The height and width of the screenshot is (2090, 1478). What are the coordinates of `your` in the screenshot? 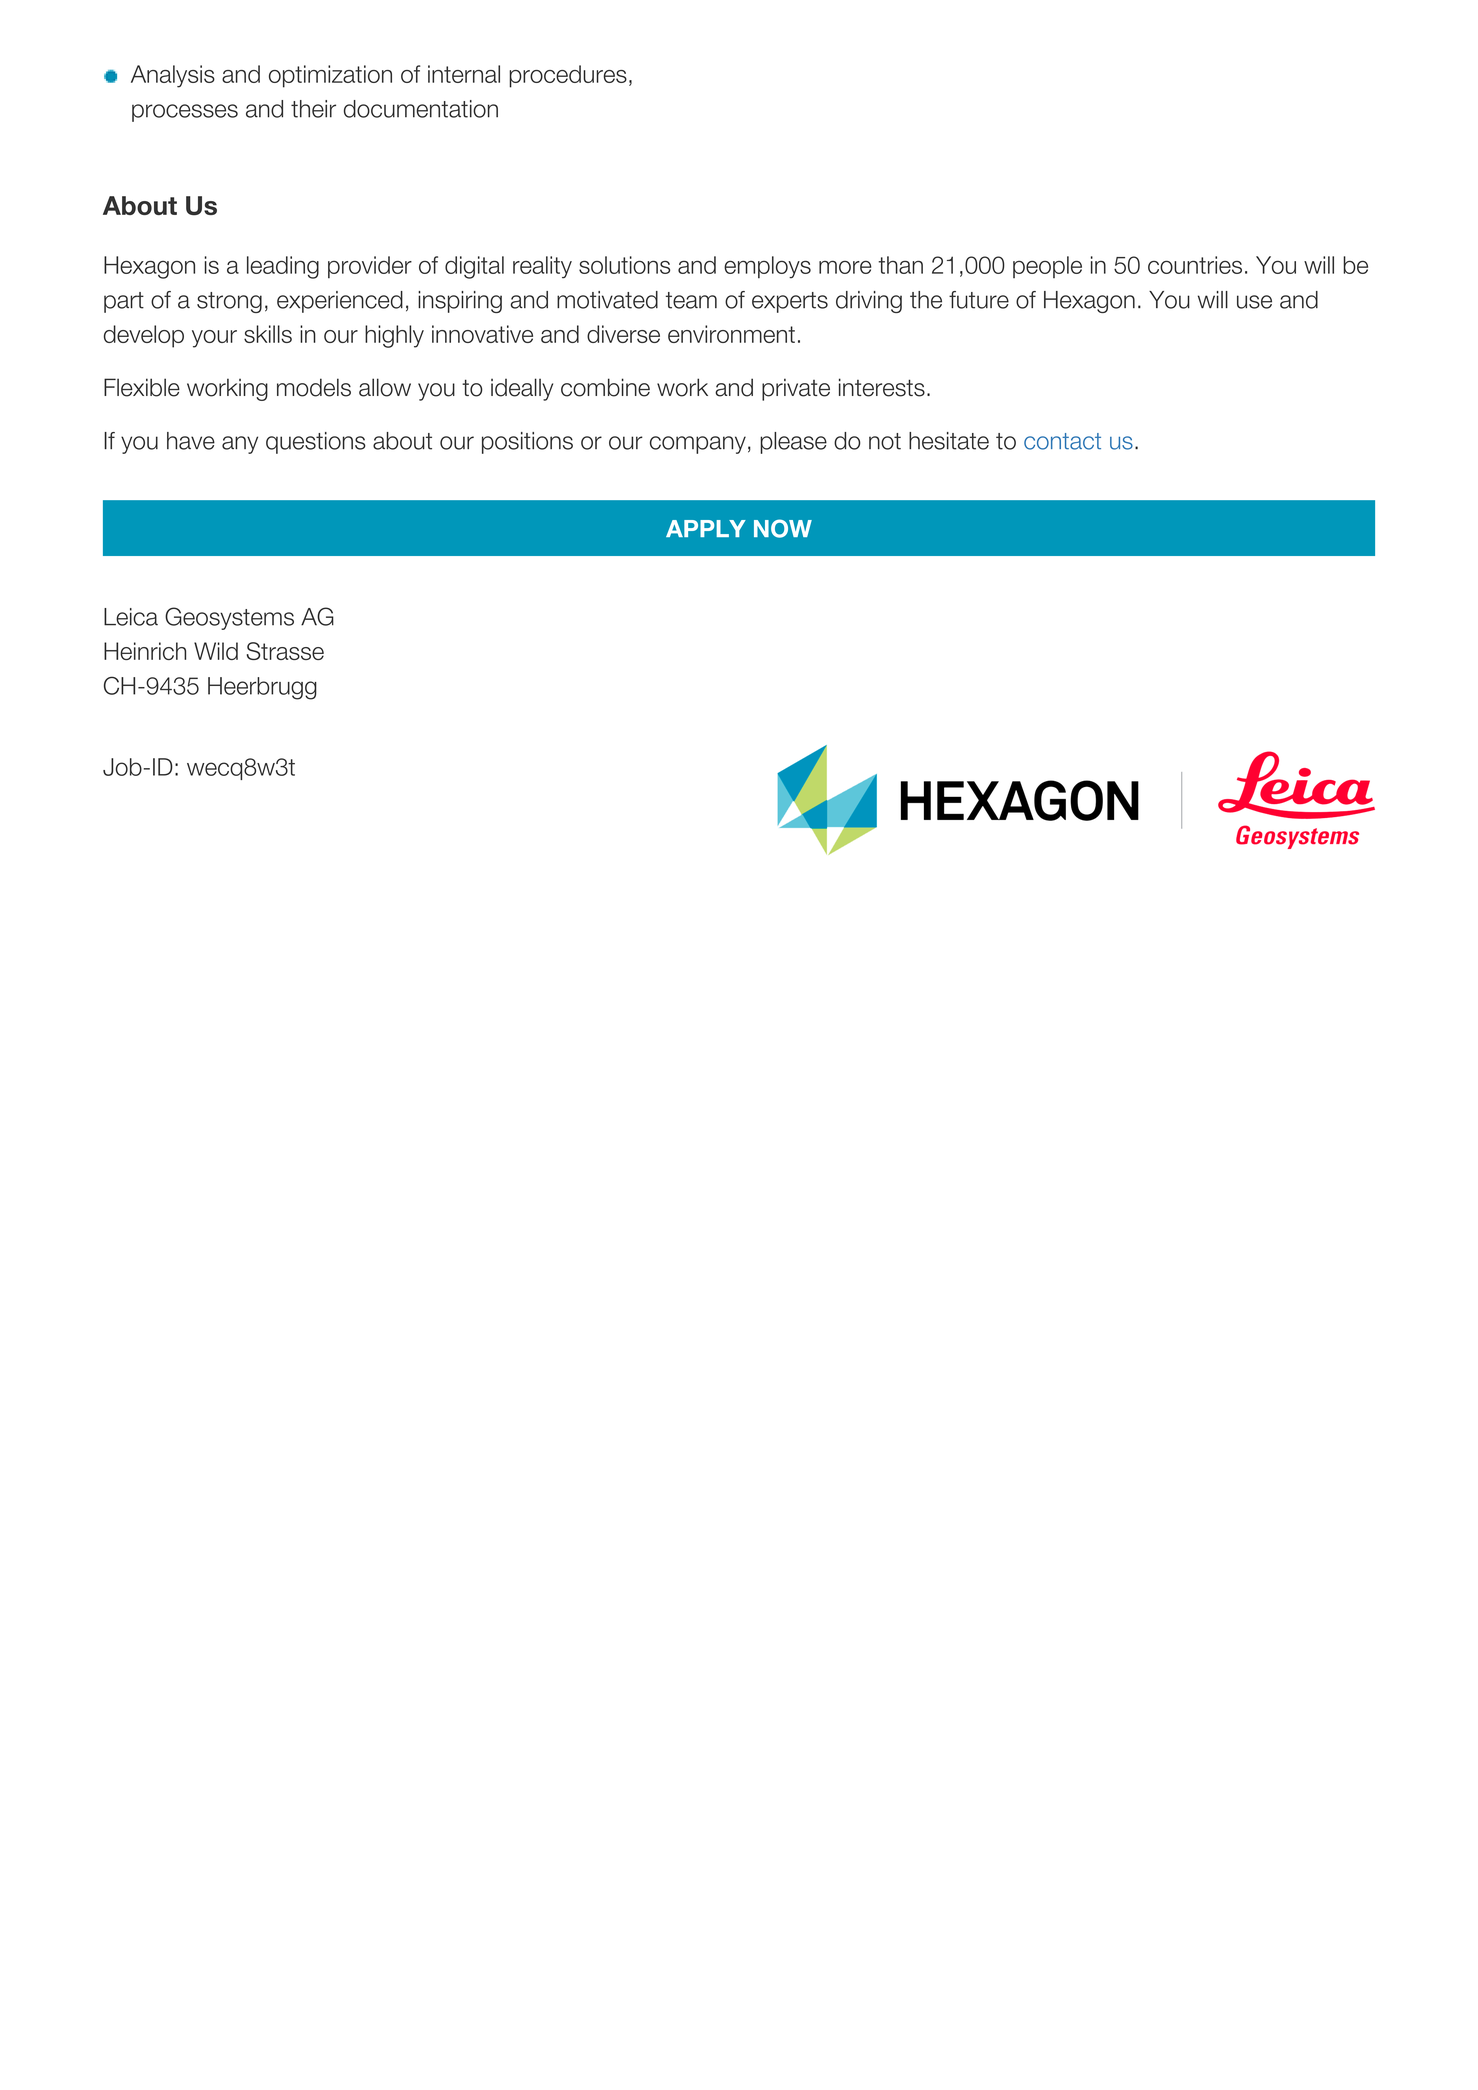 It's located at (214, 339).
